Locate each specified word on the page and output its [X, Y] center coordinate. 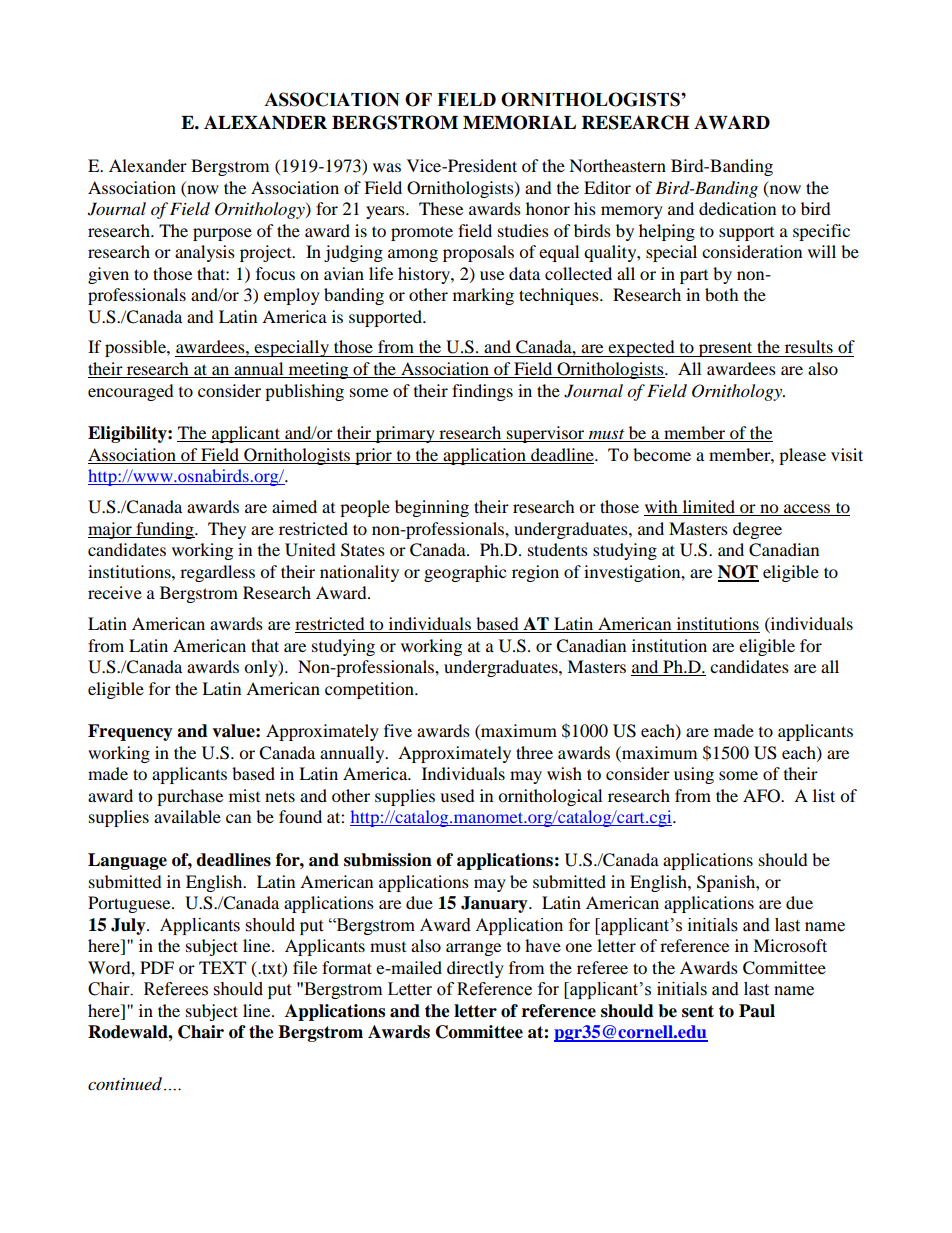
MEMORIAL [519, 122]
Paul [757, 1011]
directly [475, 969]
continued [126, 1084]
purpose [222, 234]
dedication [737, 208]
